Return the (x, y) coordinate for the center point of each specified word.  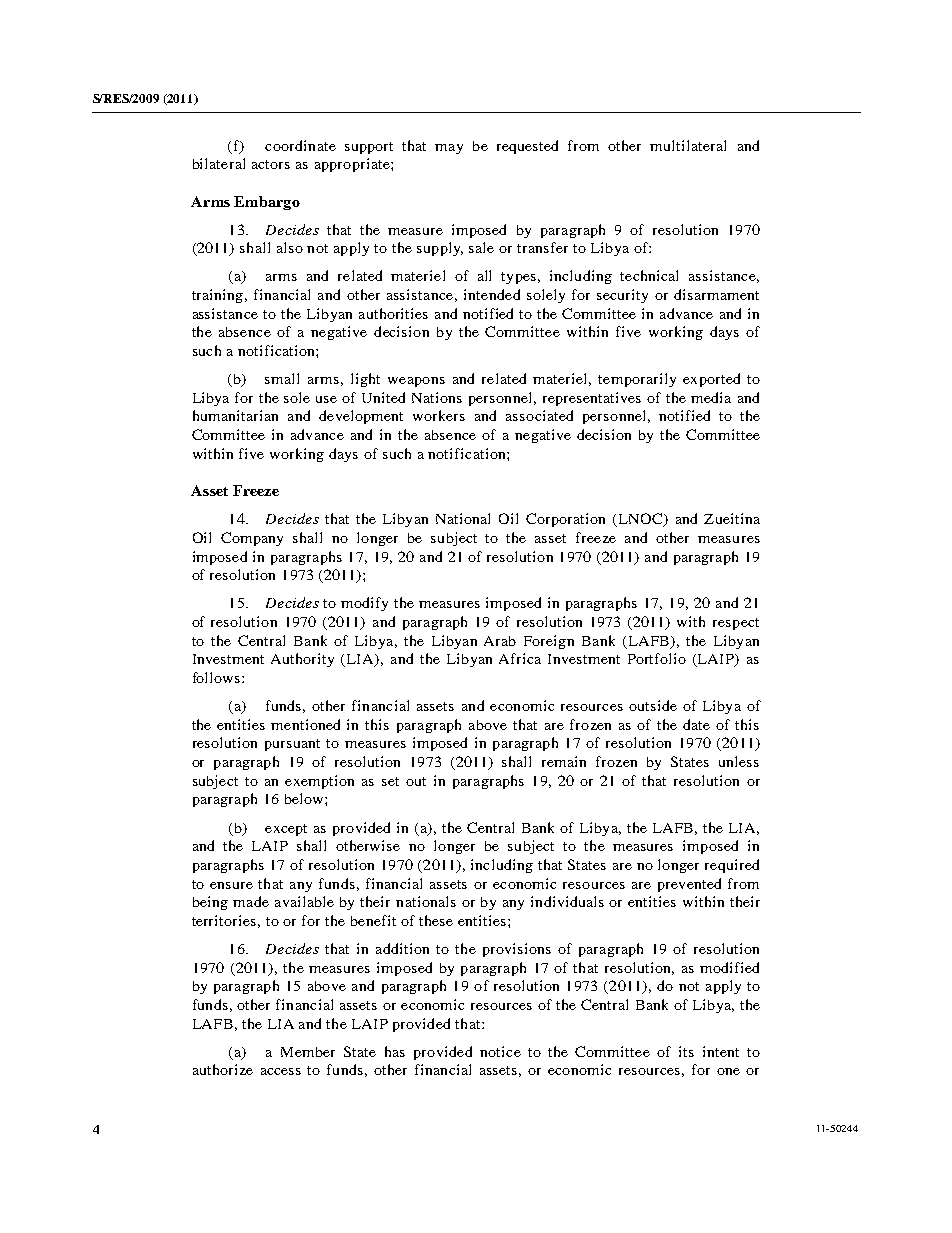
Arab (500, 641)
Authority (302, 660)
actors (271, 164)
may (449, 149)
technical (649, 275)
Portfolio (657, 658)
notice (500, 1051)
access (281, 1071)
